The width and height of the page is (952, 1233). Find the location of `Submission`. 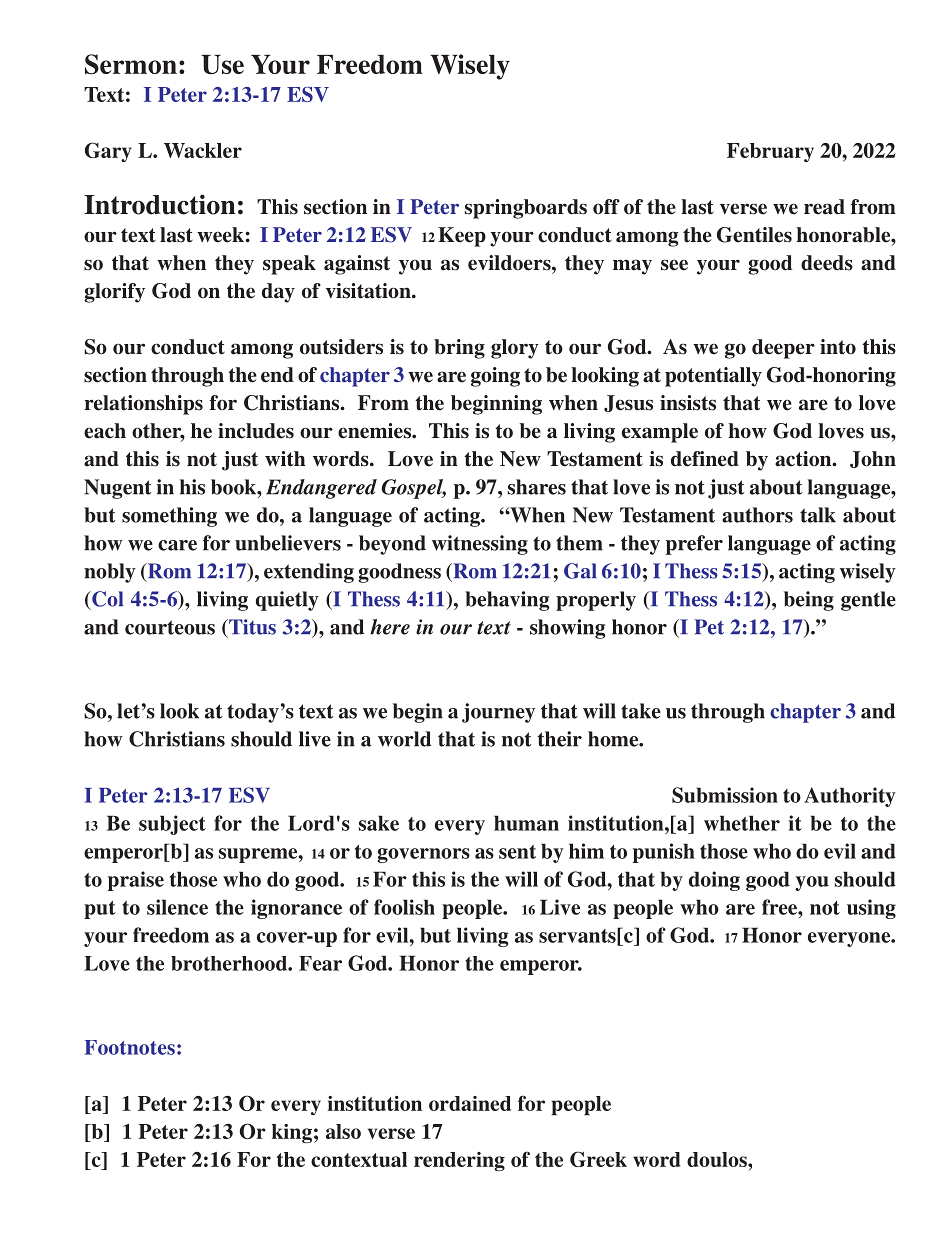

Submission is located at coordinates (725, 795).
